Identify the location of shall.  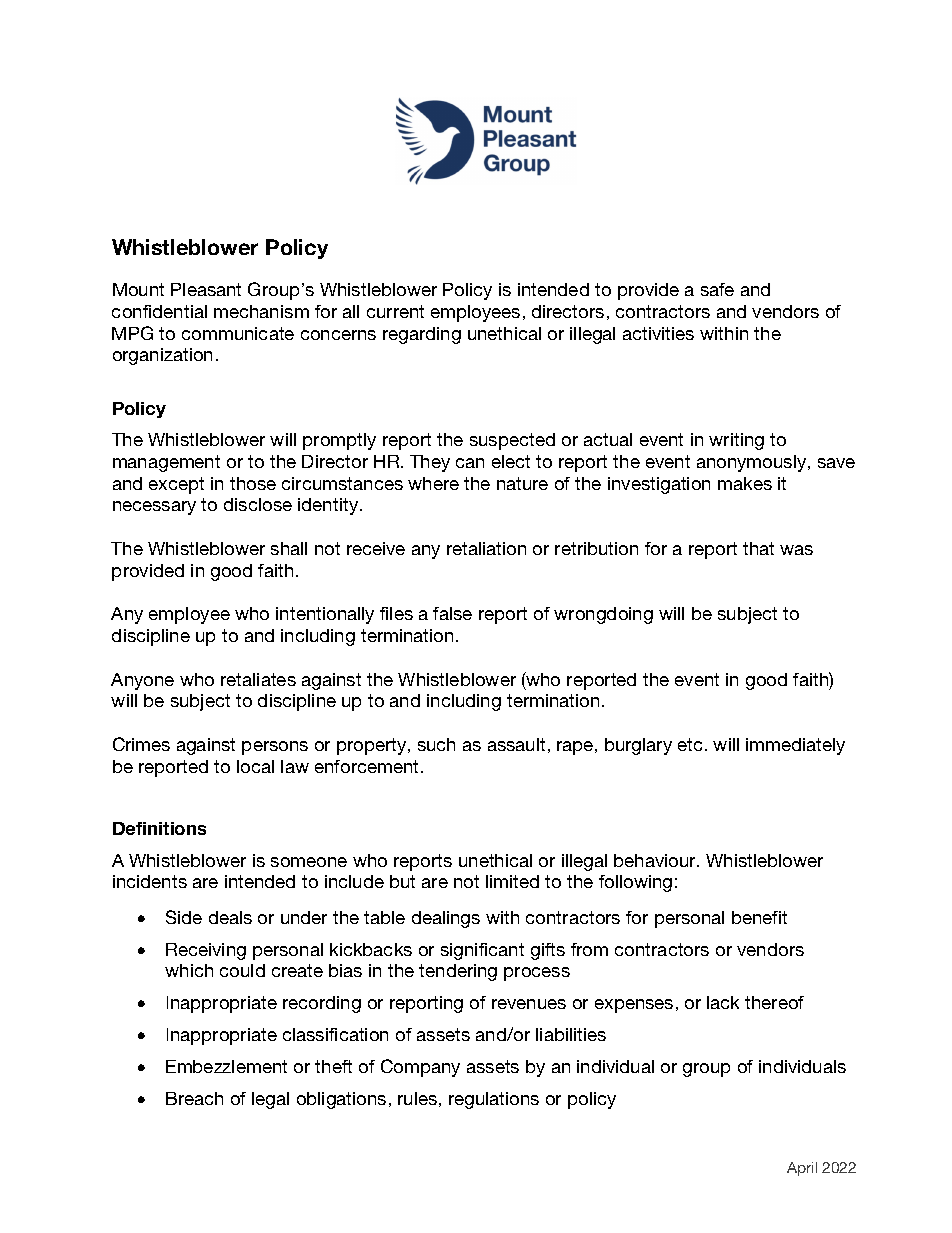
(289, 548).
